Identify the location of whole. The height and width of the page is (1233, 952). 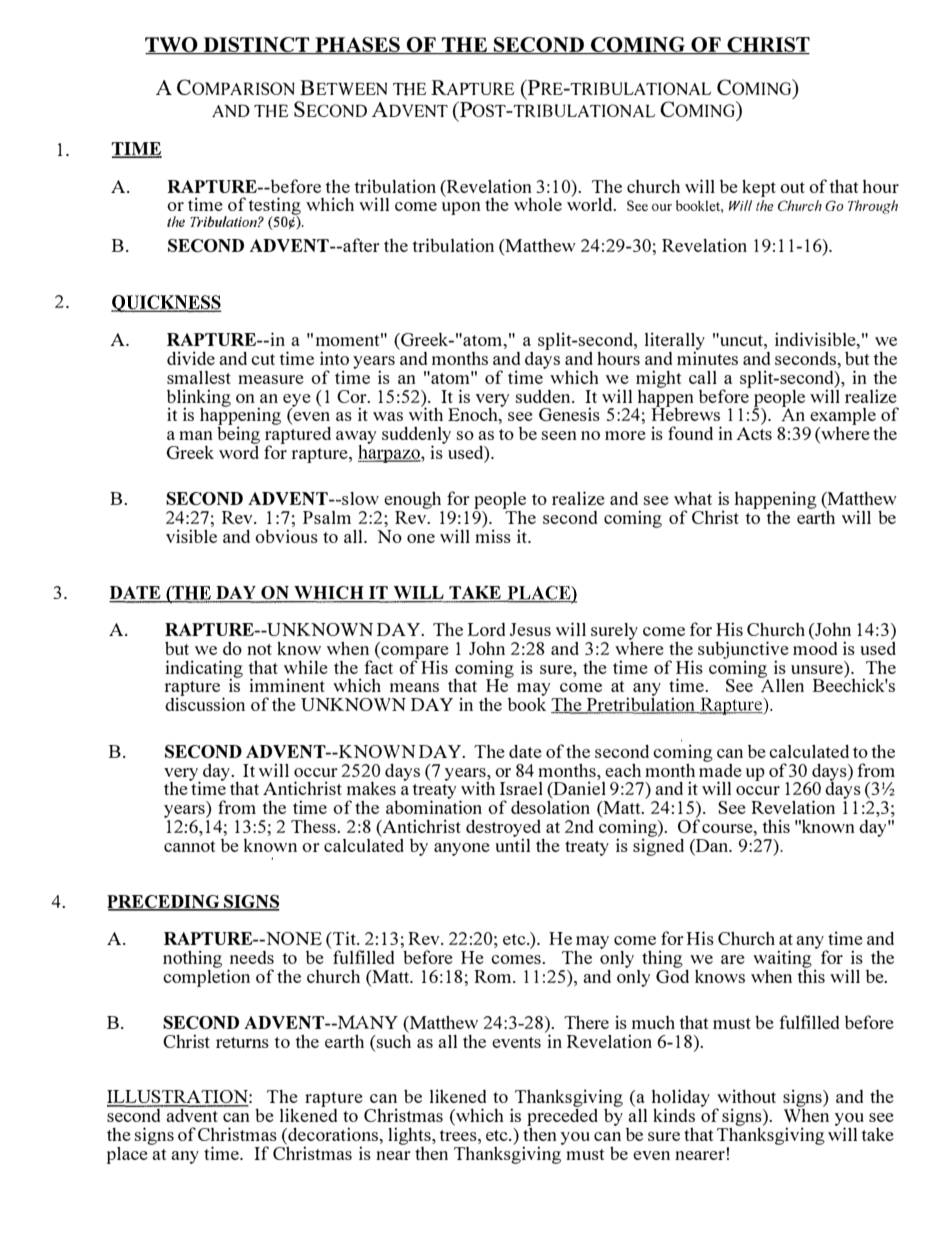
(538, 204).
